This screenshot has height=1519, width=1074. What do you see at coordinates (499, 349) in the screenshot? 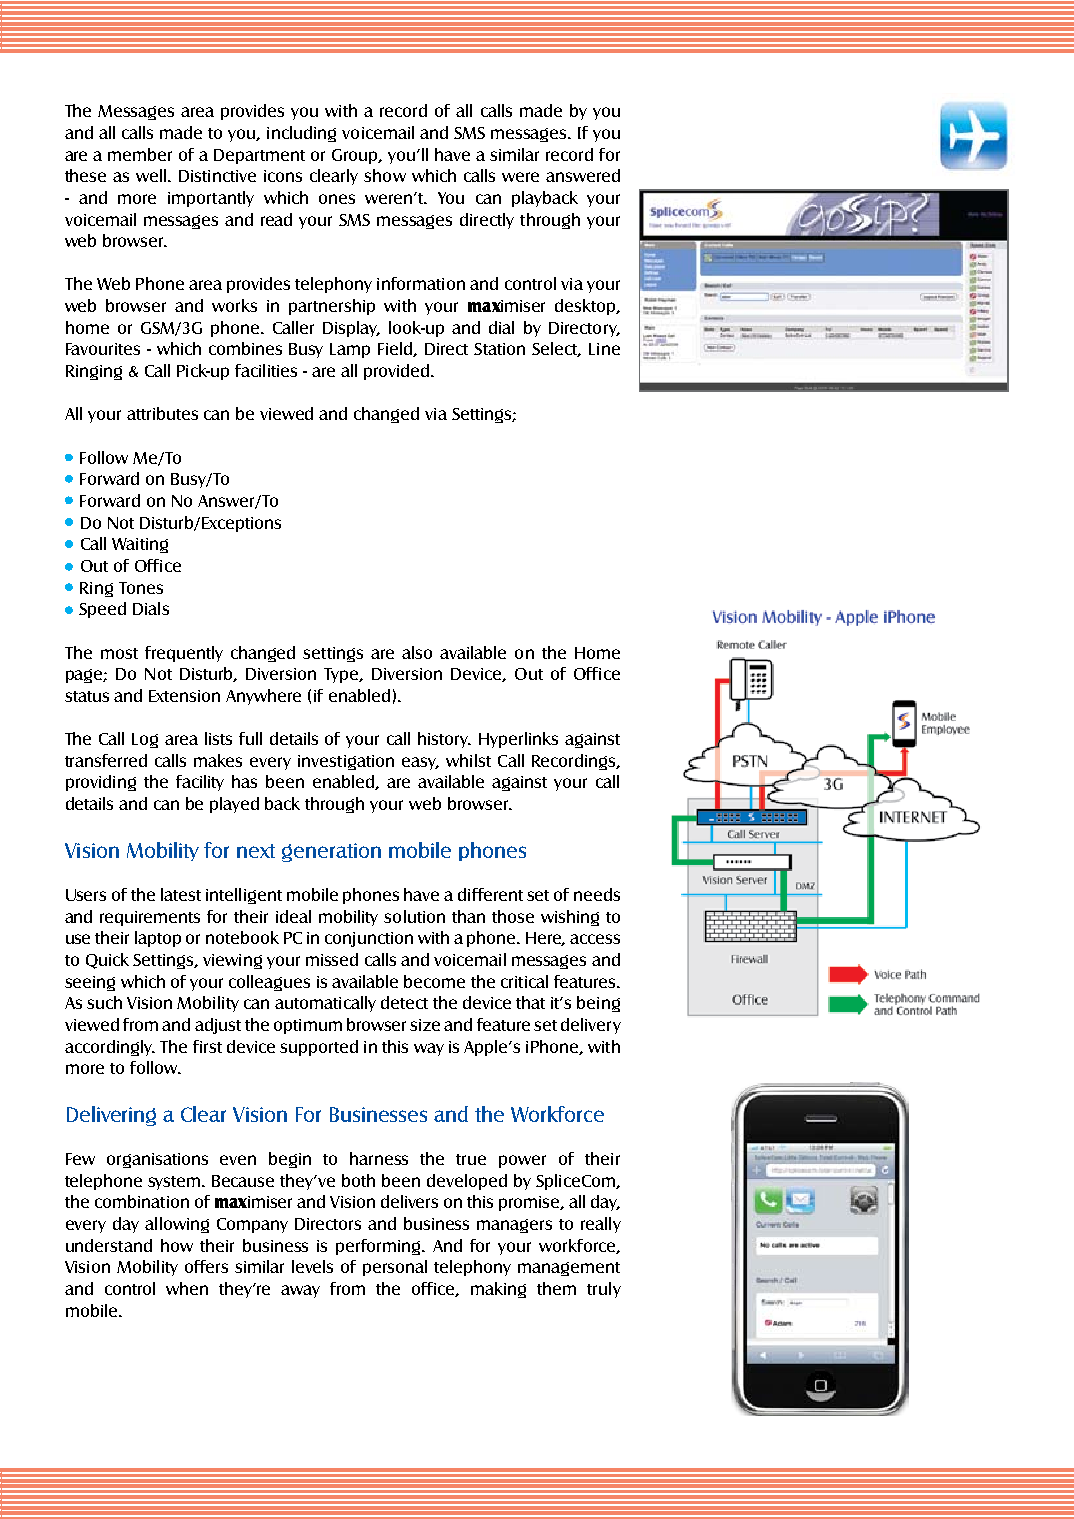
I see `Station` at bounding box center [499, 349].
